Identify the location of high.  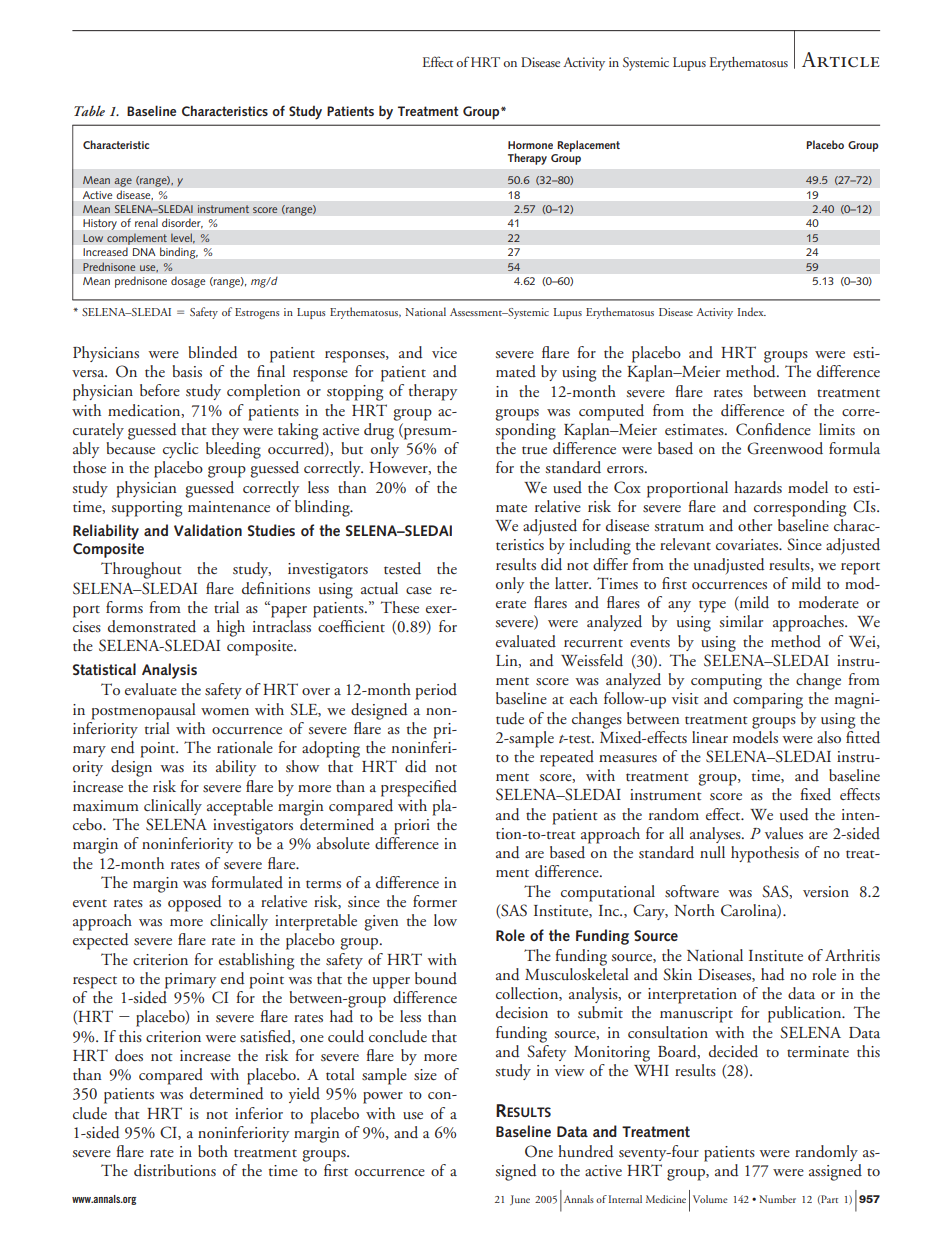
(231, 628).
